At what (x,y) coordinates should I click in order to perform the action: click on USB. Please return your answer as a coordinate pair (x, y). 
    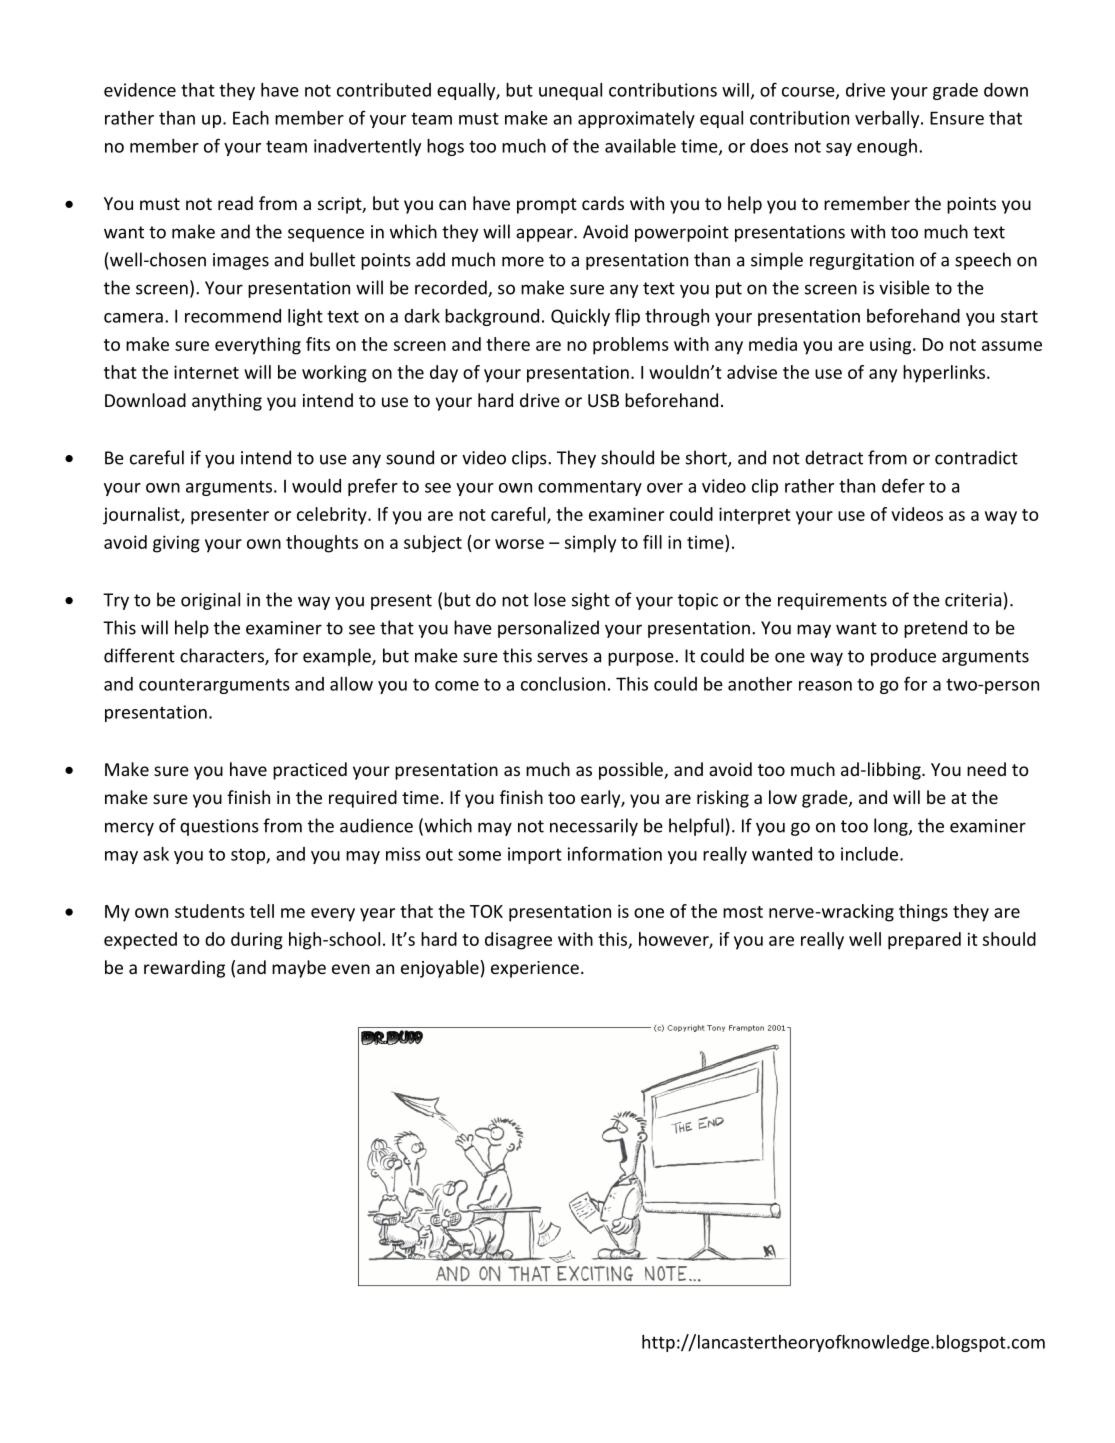
    Looking at the image, I should click on (603, 400).
